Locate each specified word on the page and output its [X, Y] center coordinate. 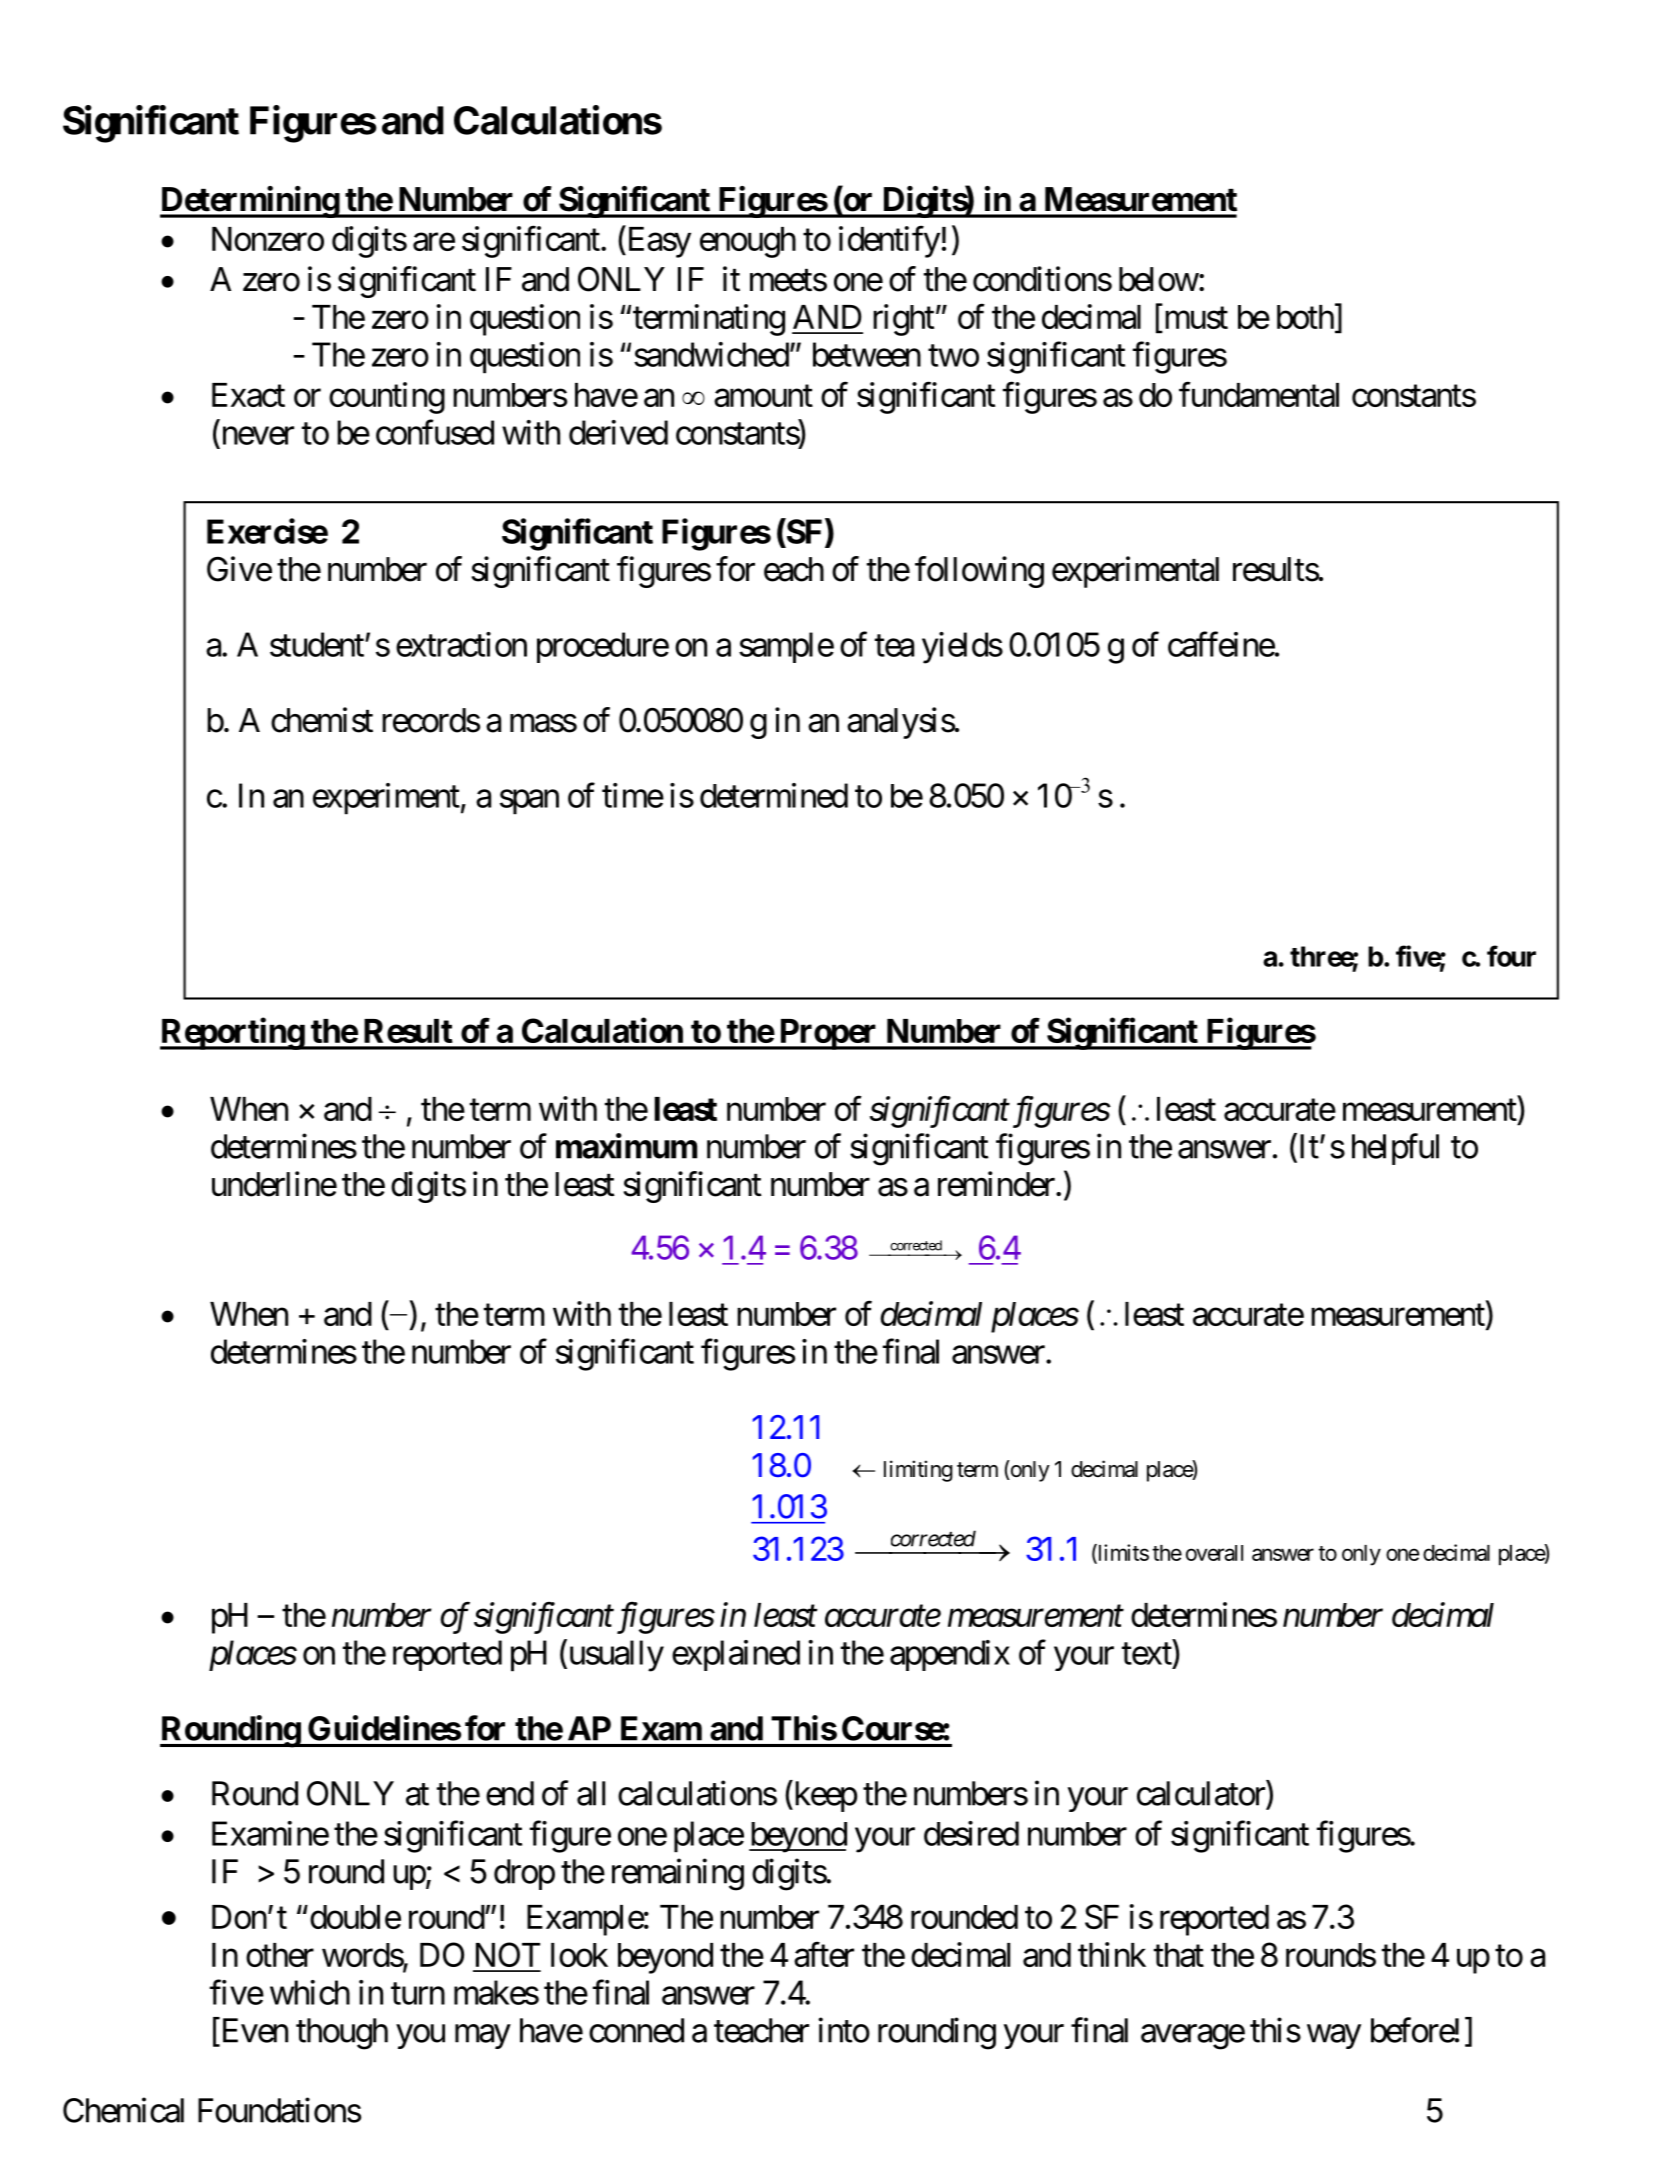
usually [615, 1656]
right [903, 320]
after [824, 1954]
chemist [322, 720]
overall [1214, 1553]
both [1305, 317]
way [1334, 2037]
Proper [828, 1034]
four [1511, 956]
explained [736, 1655]
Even [253, 2031]
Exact [248, 395]
